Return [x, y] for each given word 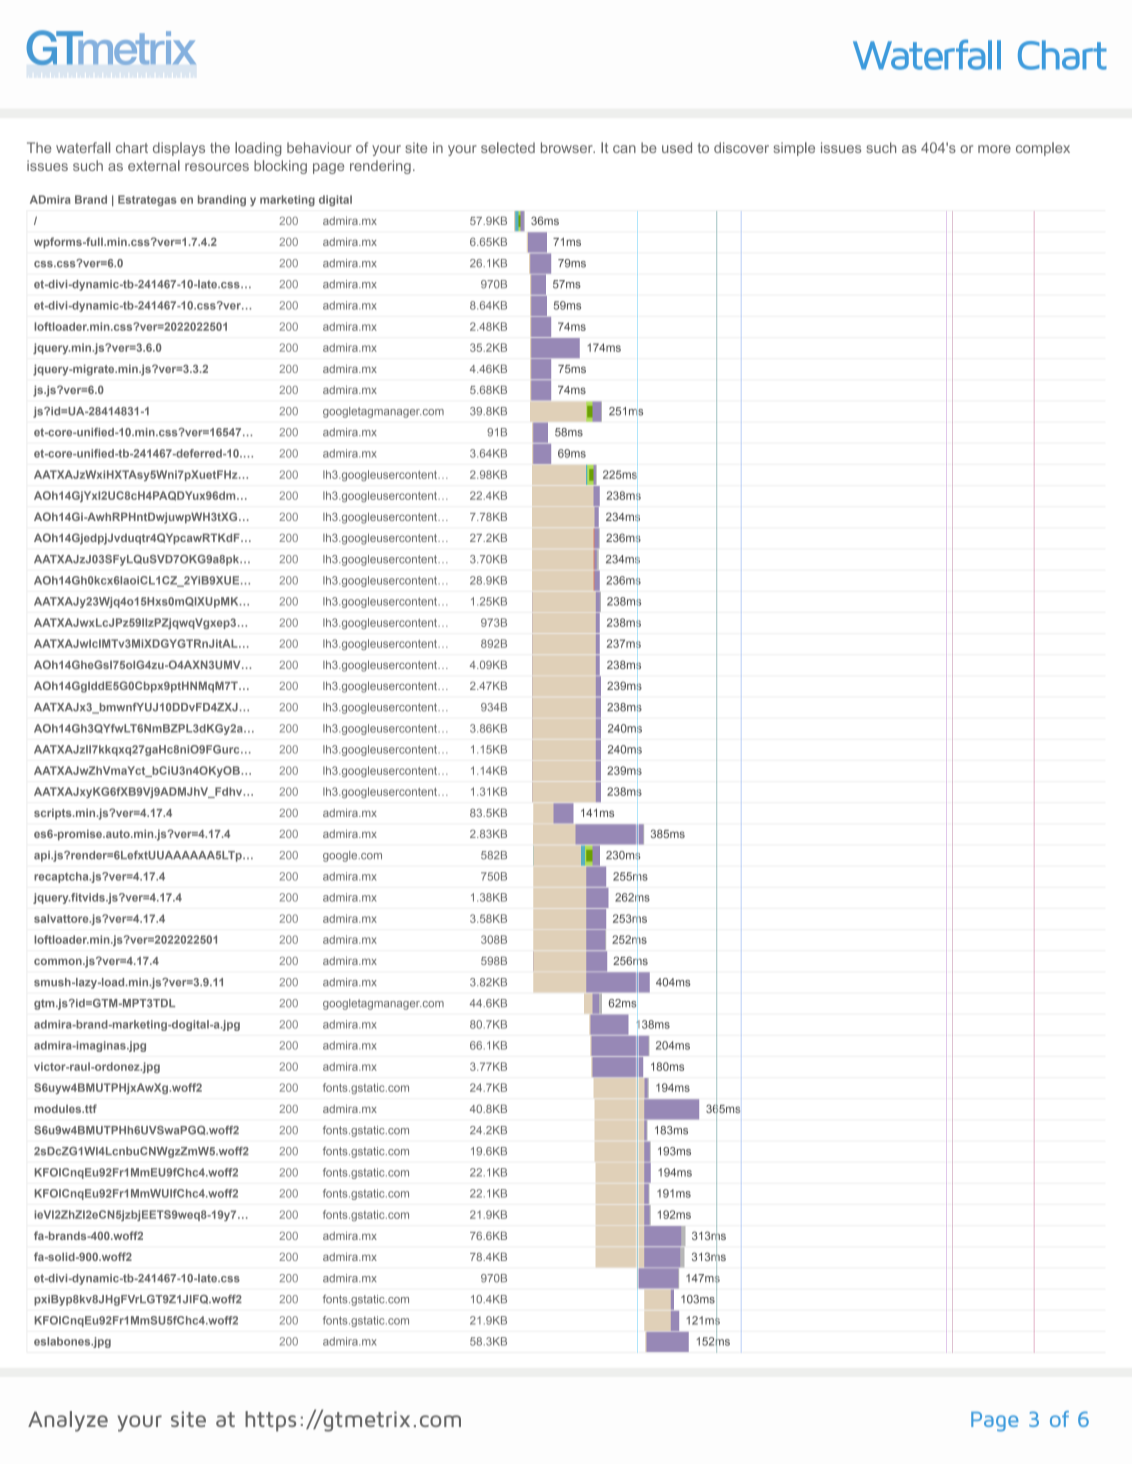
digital [335, 200]
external [154, 165]
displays [179, 149]
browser [568, 147]
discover [741, 147]
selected [508, 147]
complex [1043, 149]
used [677, 147]
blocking [280, 167]
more [994, 149]
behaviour [319, 147]
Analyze [68, 1421]
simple [794, 149]
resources [217, 167]
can [624, 149]
